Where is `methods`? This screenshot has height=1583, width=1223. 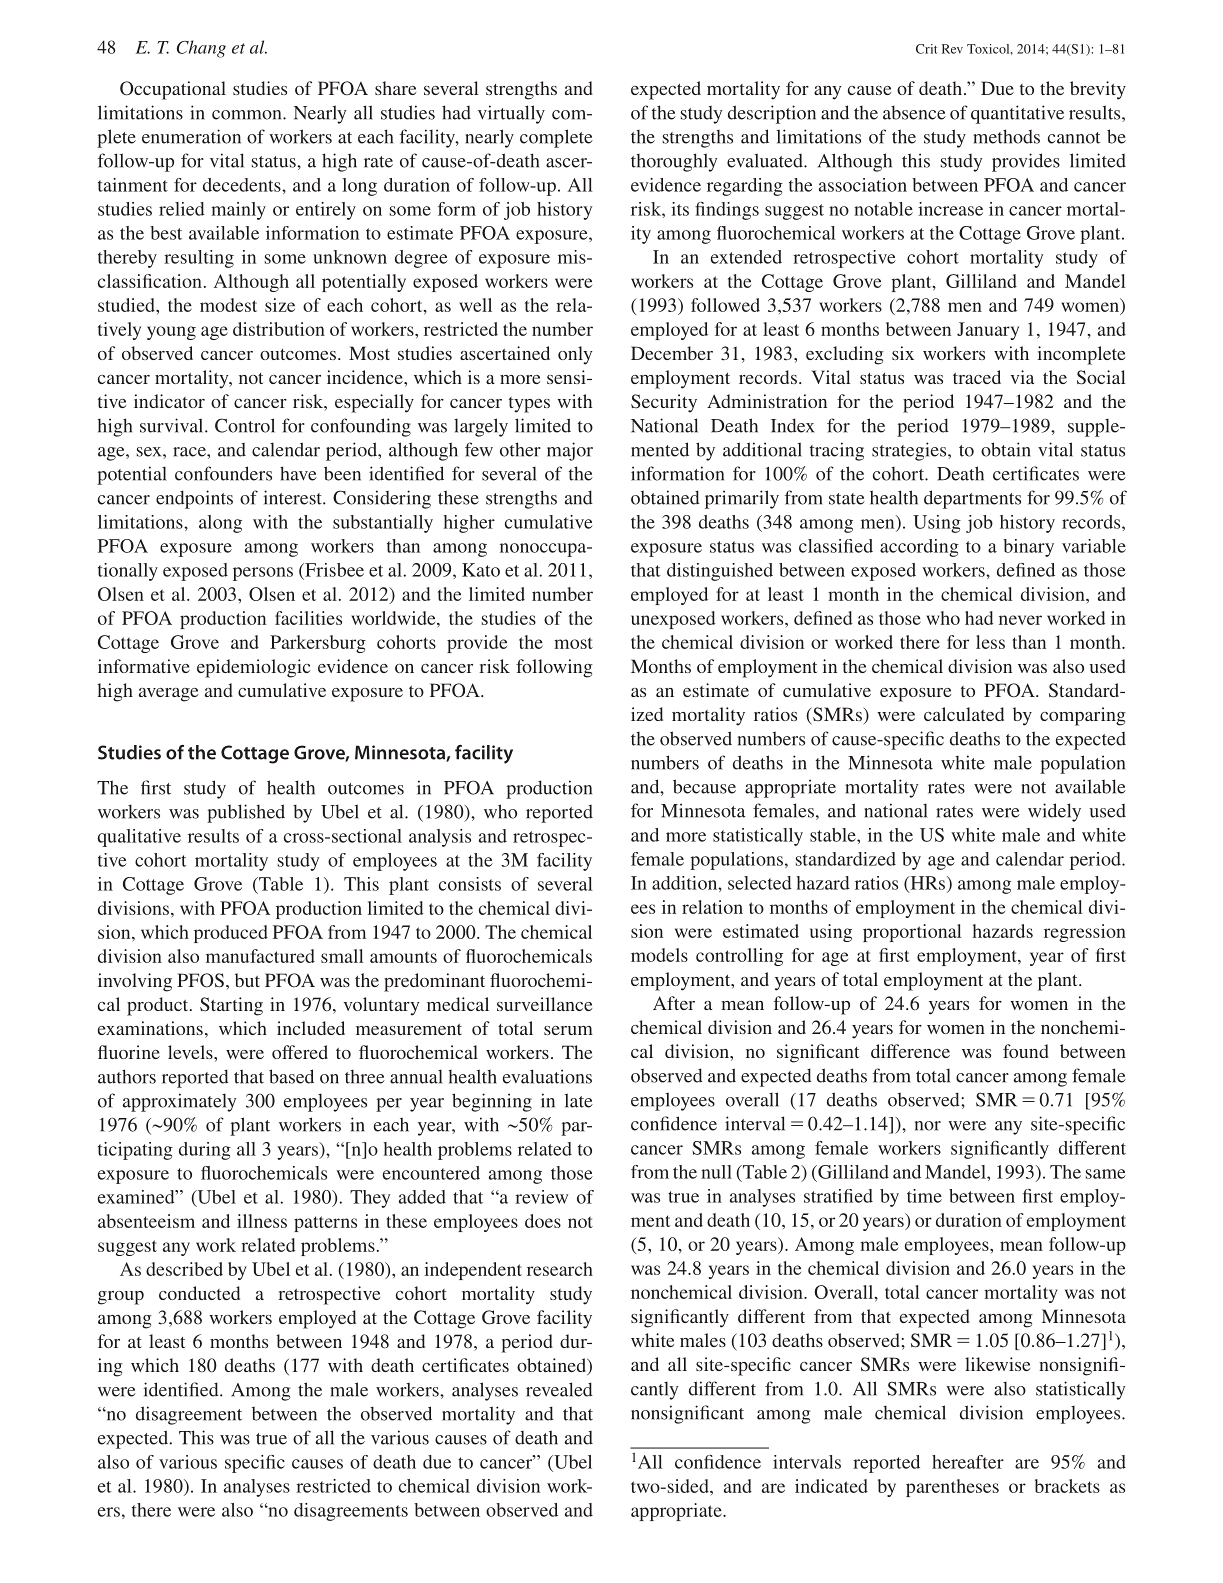
methods is located at coordinates (1006, 136).
